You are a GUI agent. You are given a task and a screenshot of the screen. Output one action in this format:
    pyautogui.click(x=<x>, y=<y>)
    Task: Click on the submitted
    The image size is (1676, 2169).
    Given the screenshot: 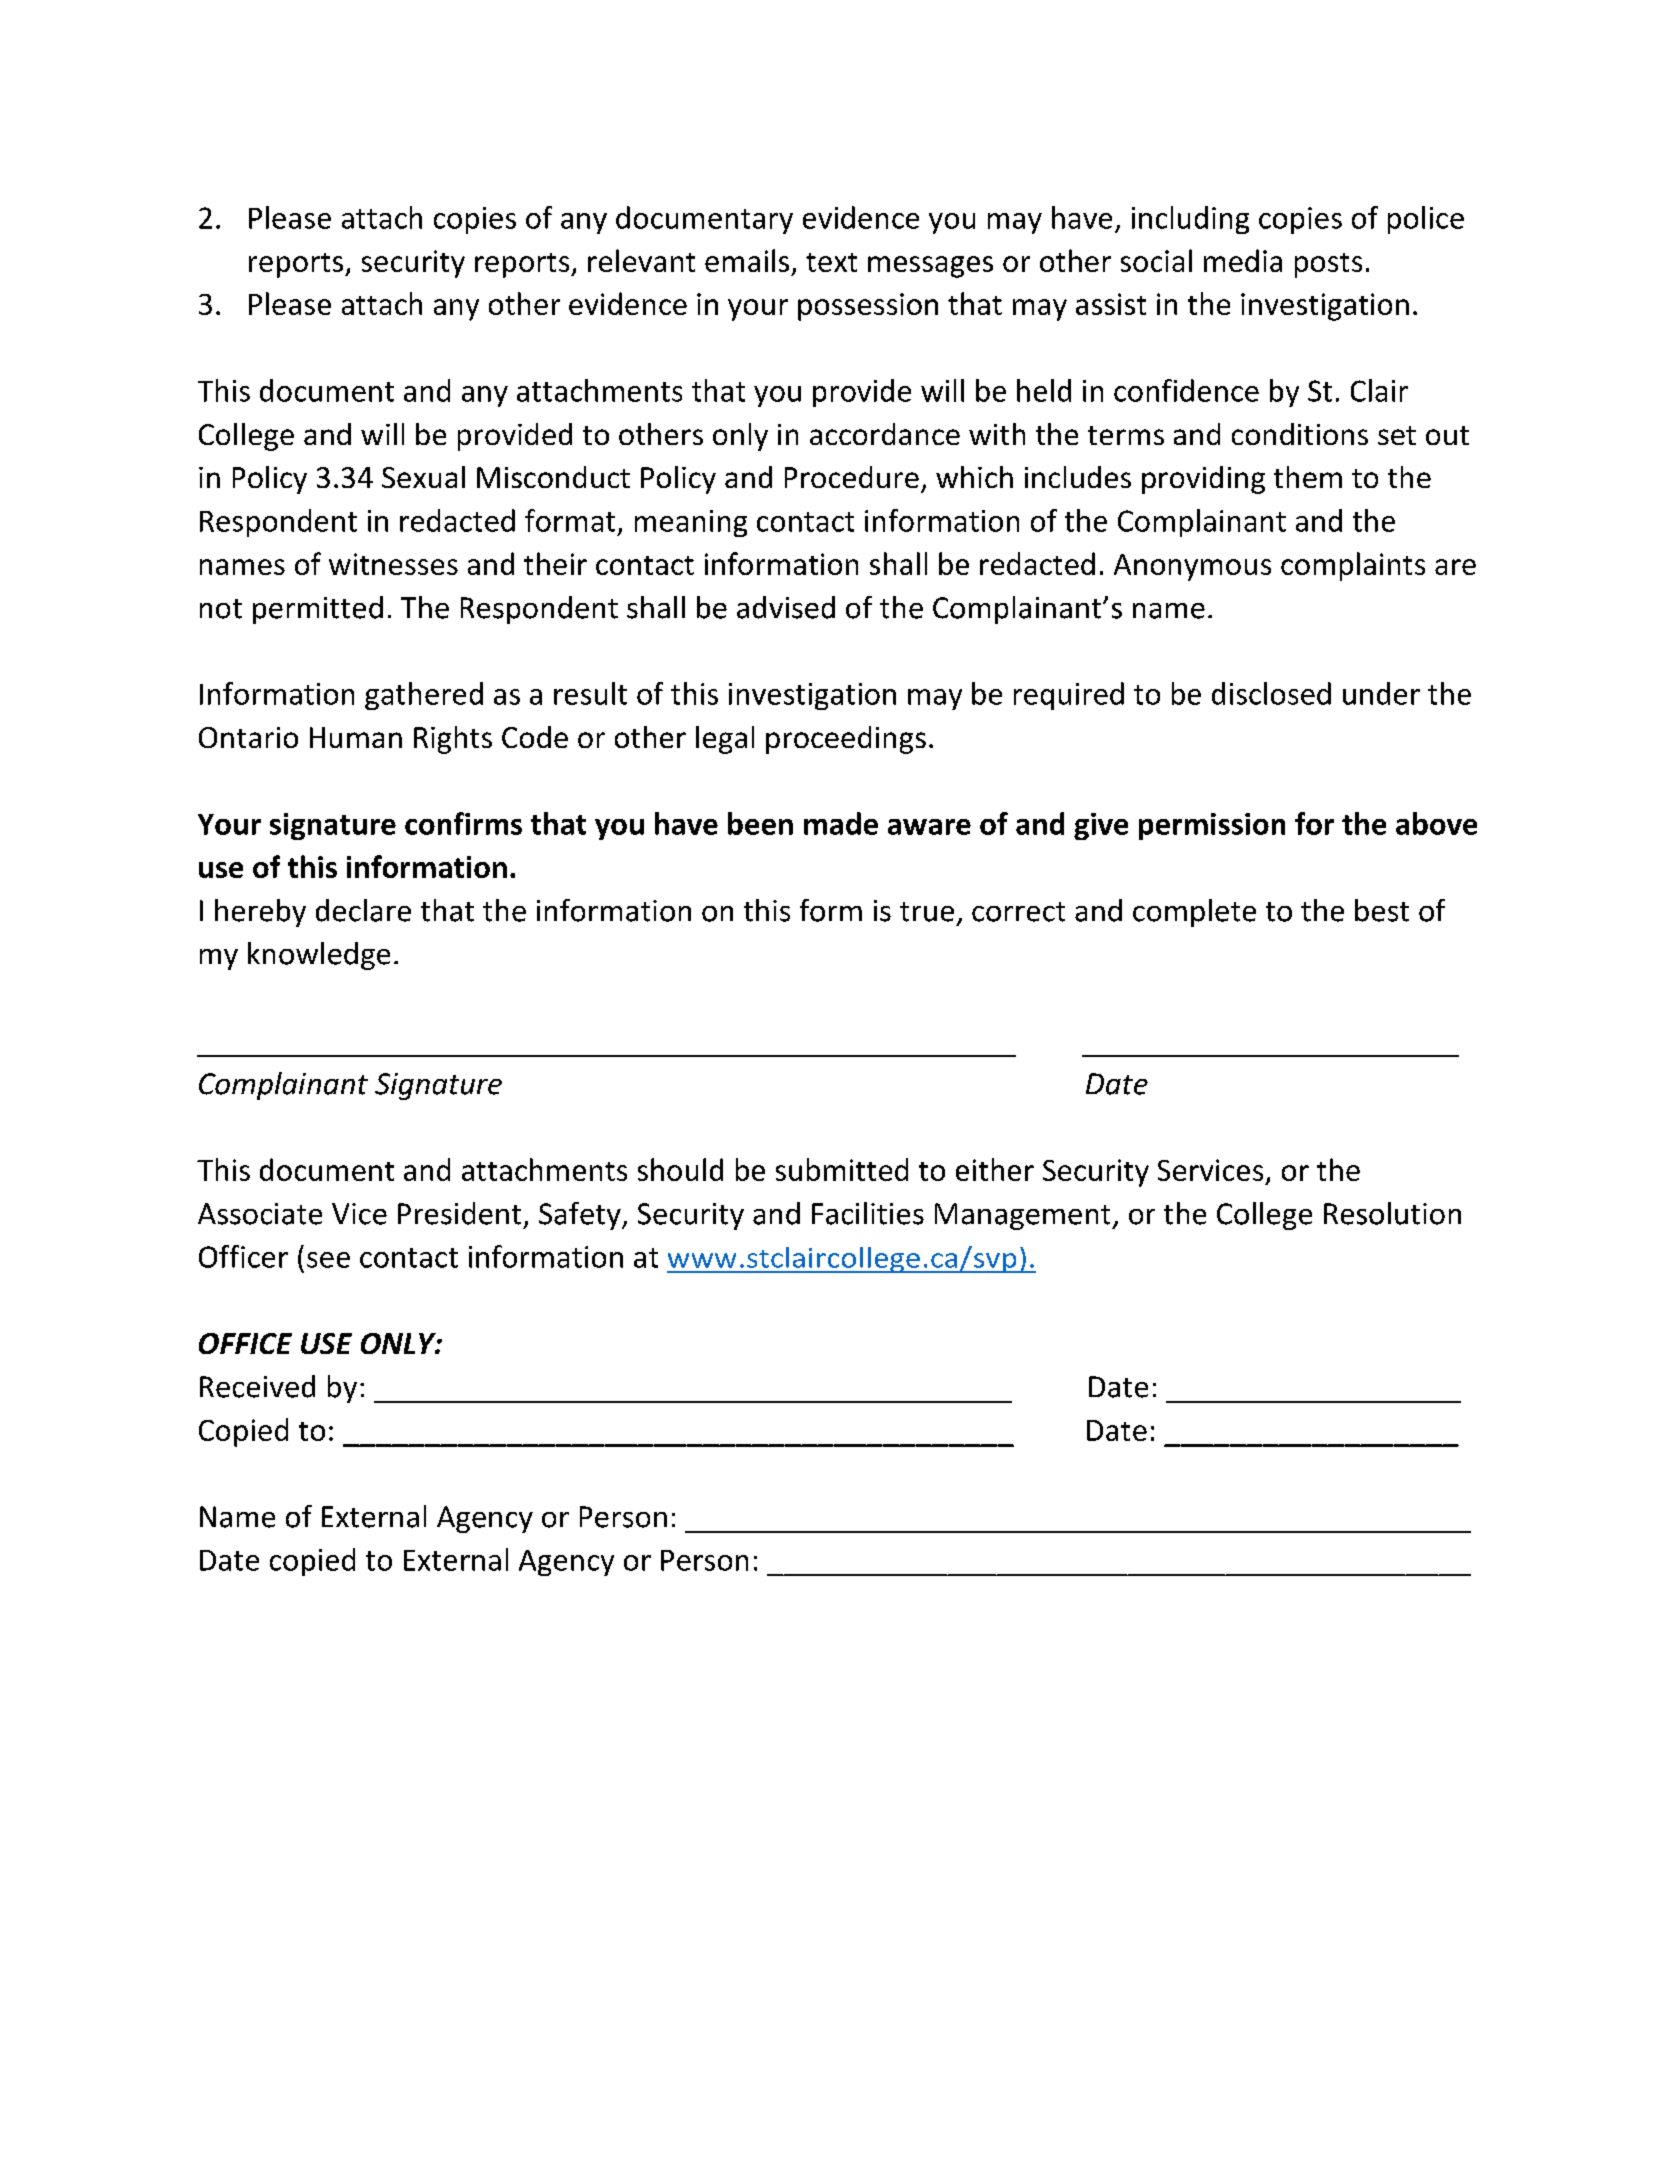 What is the action you would take?
    pyautogui.click(x=842, y=1169)
